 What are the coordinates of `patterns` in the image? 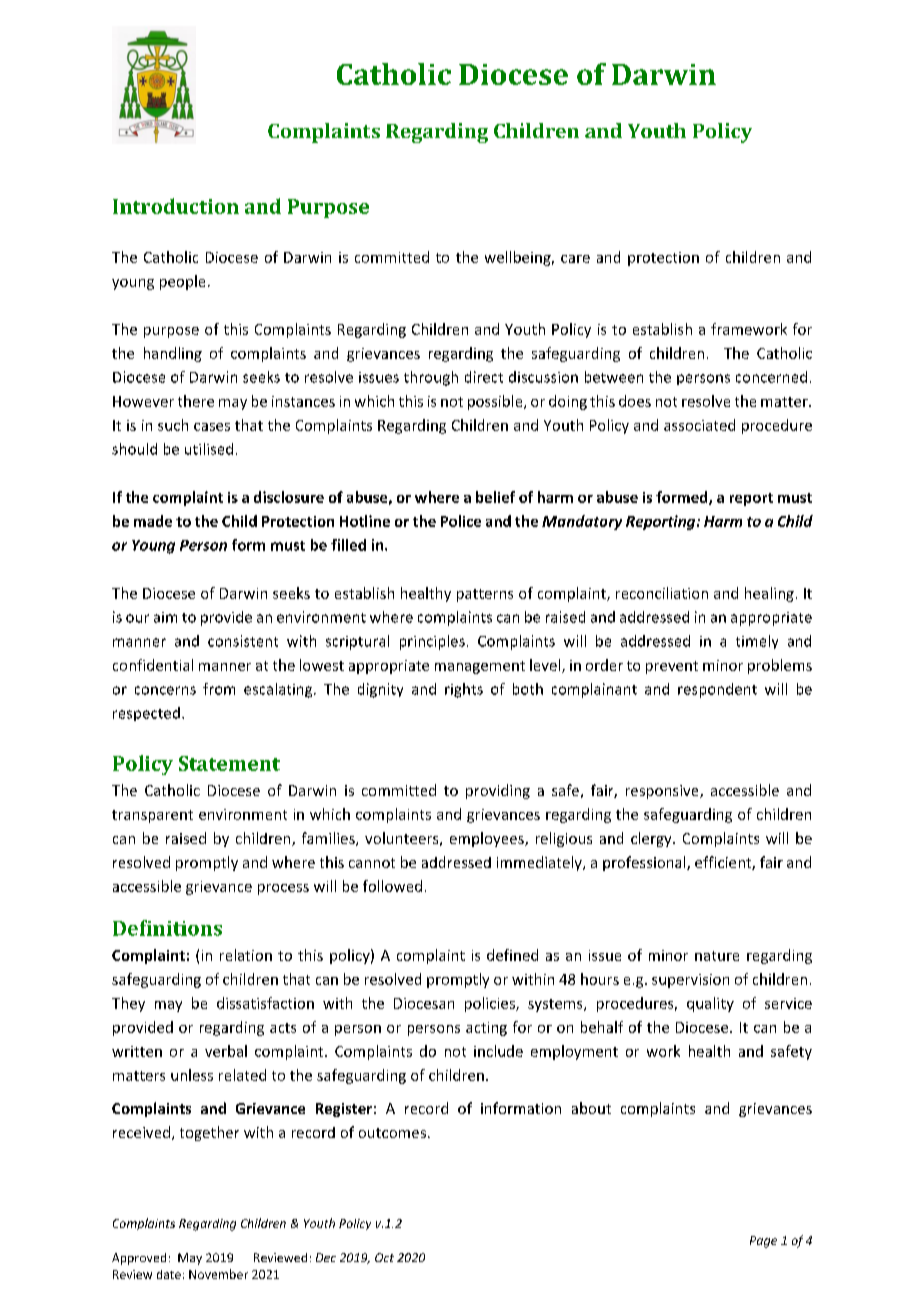 It's located at (485, 595).
